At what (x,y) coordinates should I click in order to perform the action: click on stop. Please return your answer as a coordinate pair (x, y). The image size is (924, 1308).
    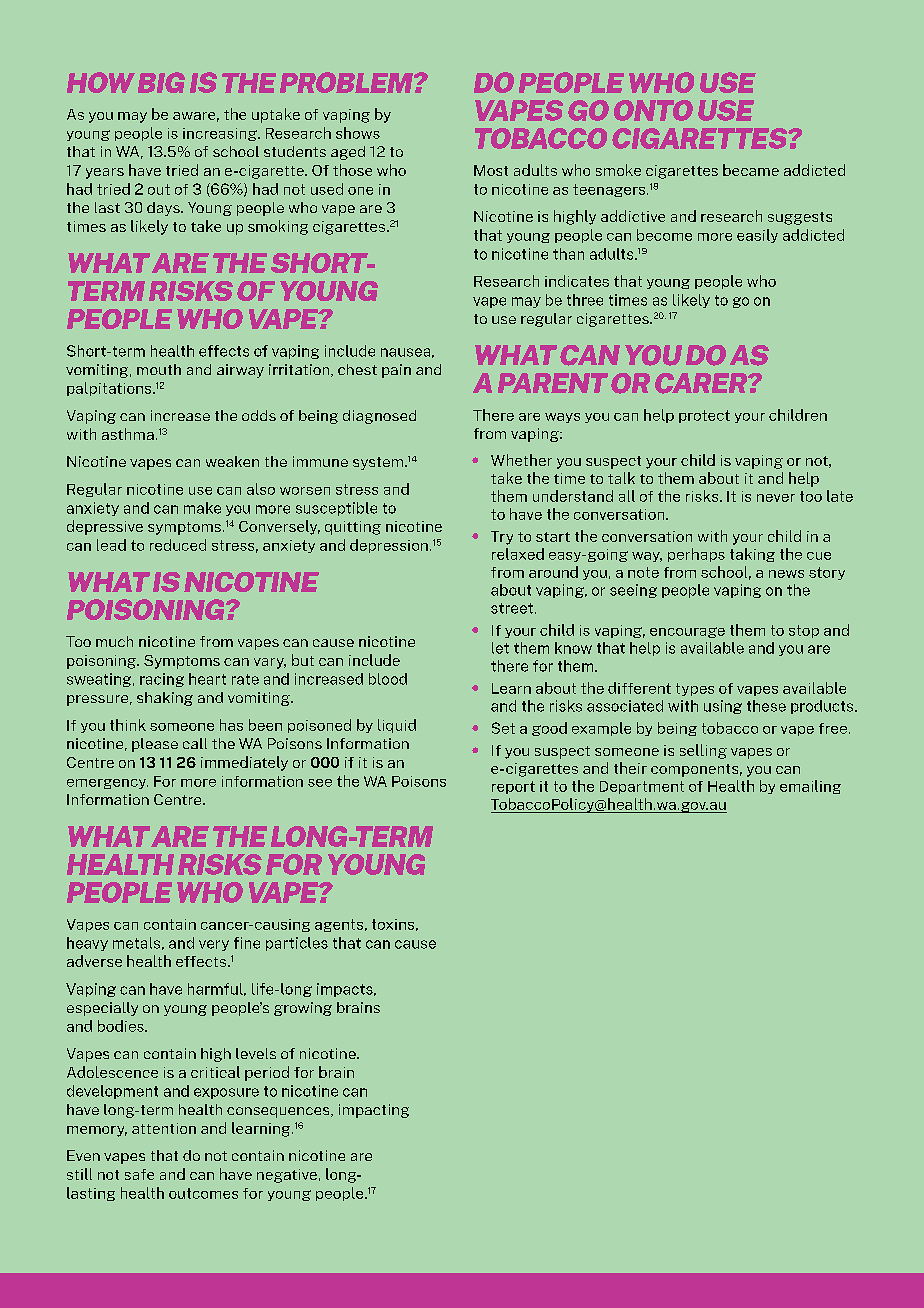
    Looking at the image, I should click on (804, 631).
